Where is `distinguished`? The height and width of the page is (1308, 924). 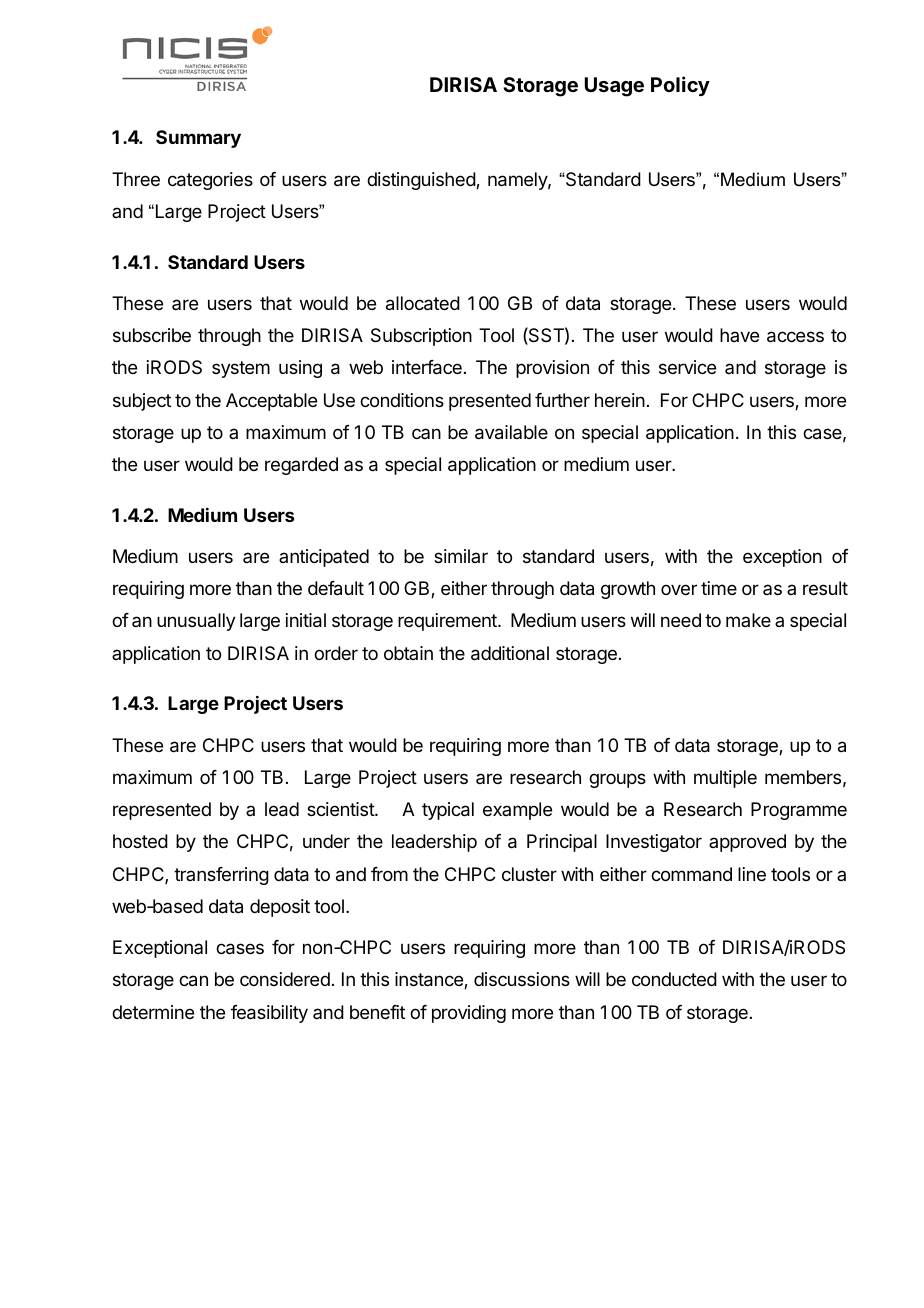 distinguished is located at coordinates (422, 181).
